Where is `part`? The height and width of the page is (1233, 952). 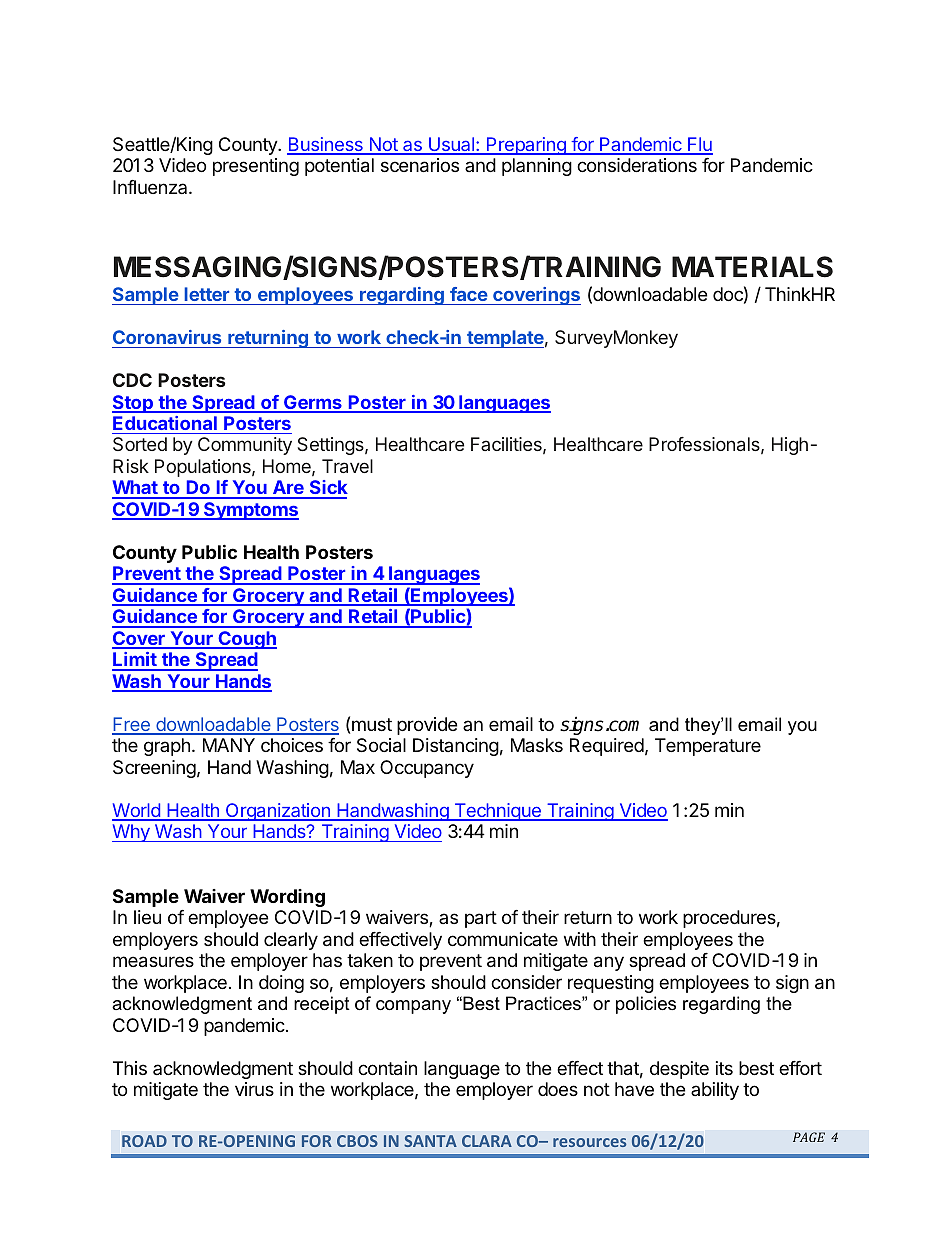 part is located at coordinates (481, 919).
